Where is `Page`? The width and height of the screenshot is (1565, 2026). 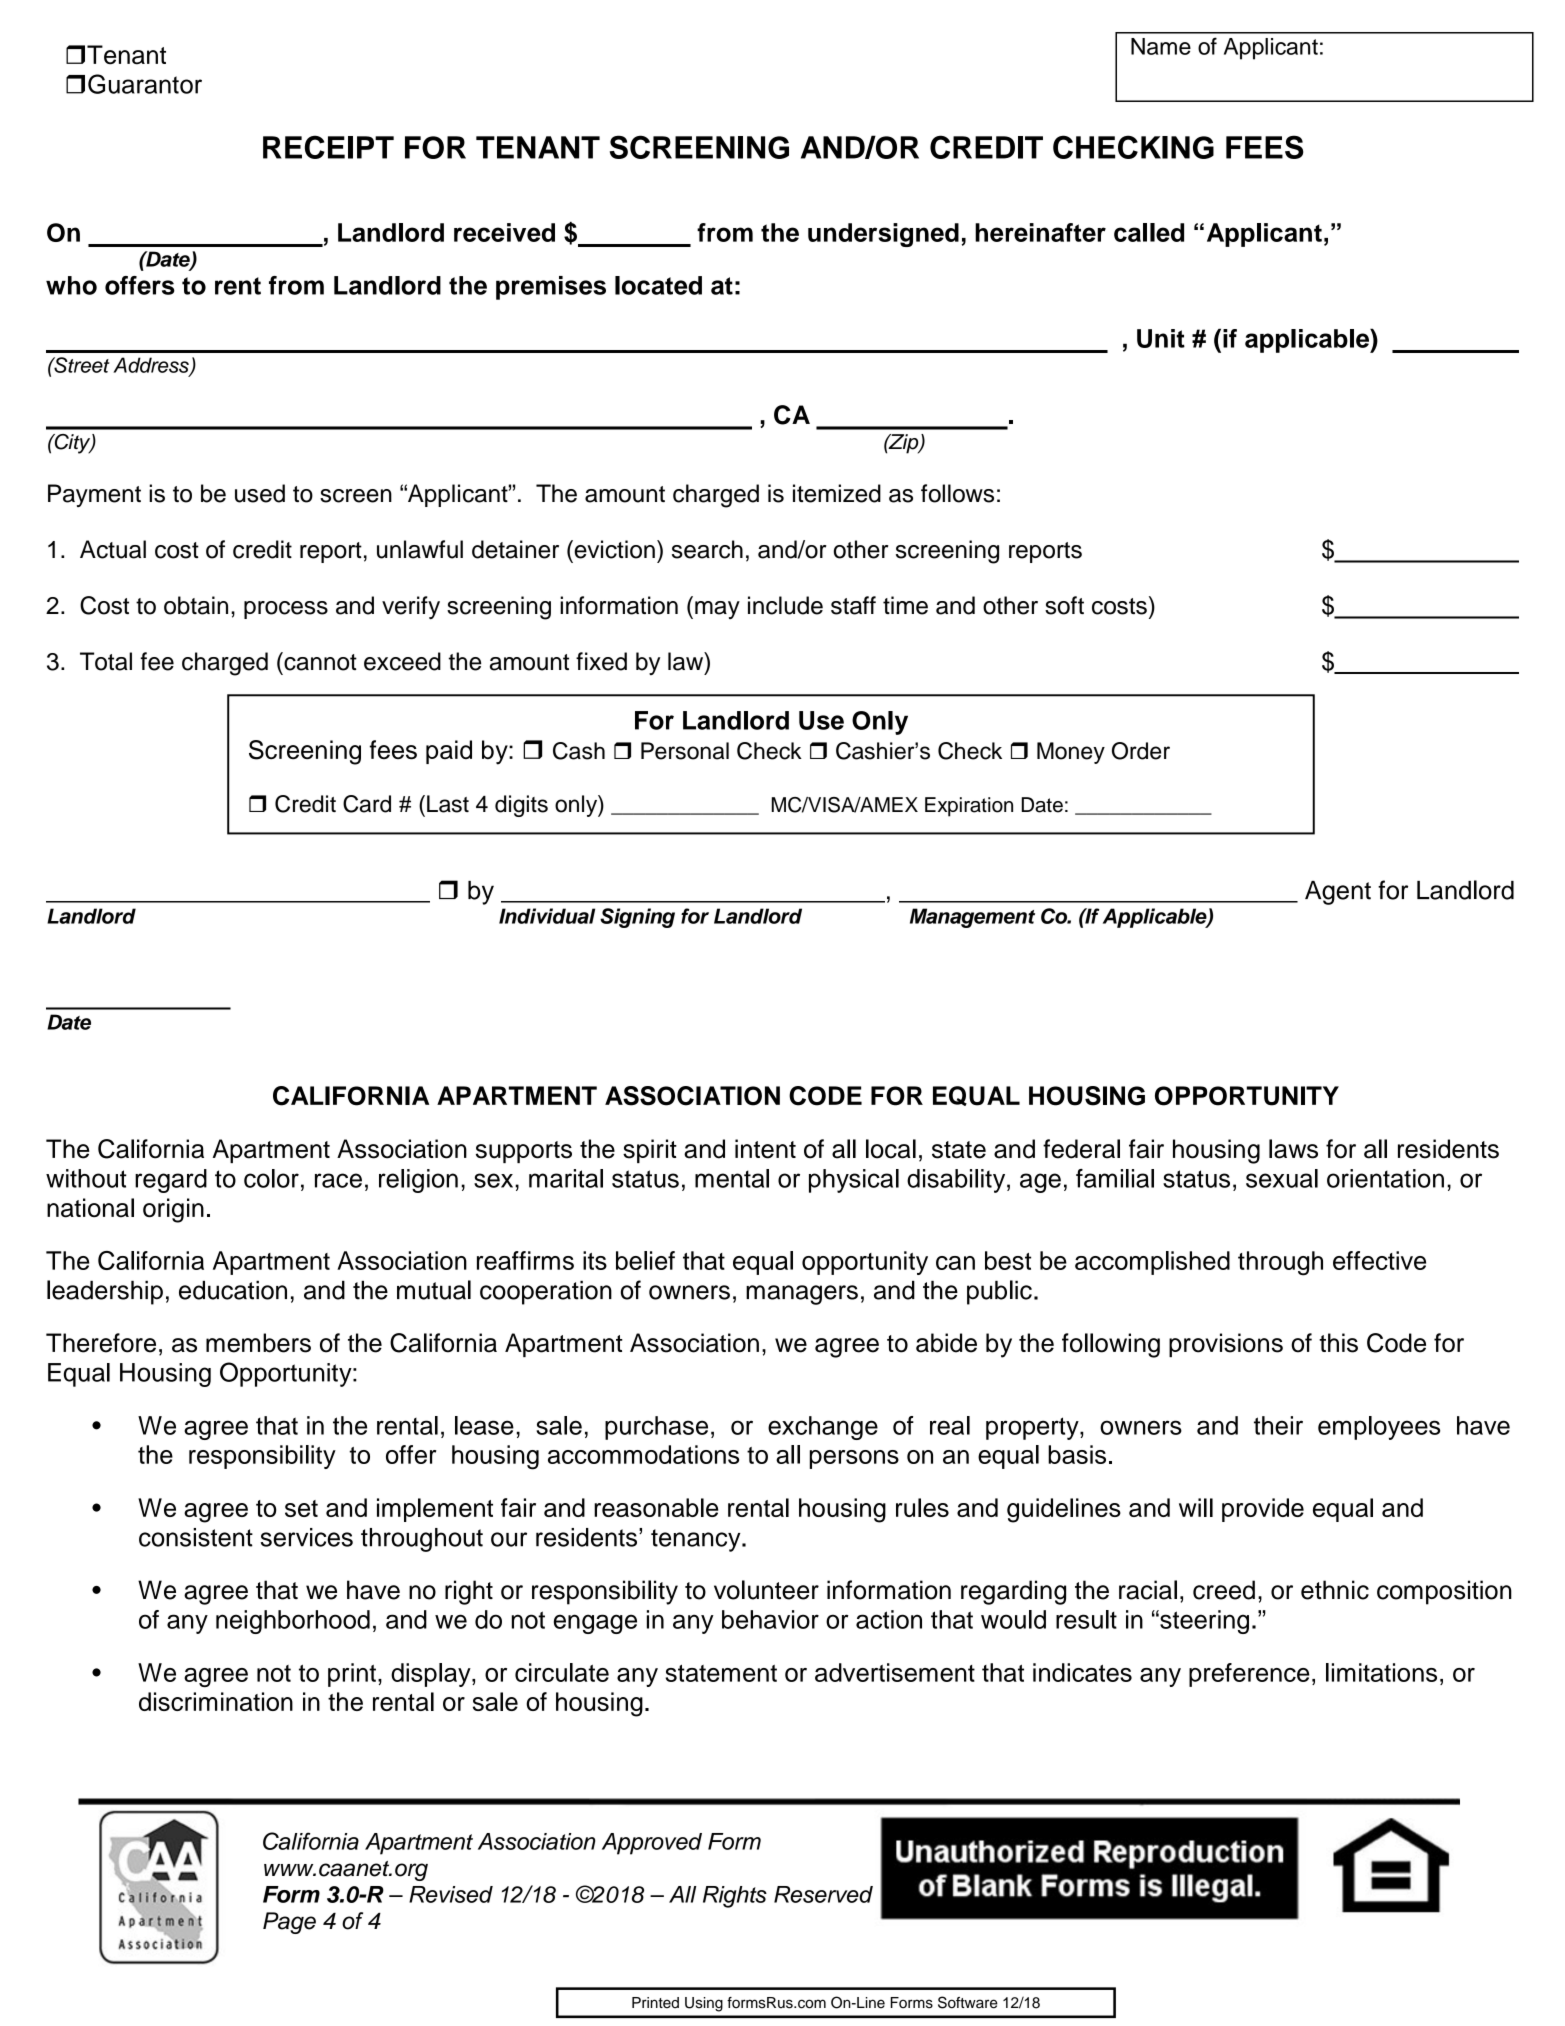 Page is located at coordinates (289, 1923).
